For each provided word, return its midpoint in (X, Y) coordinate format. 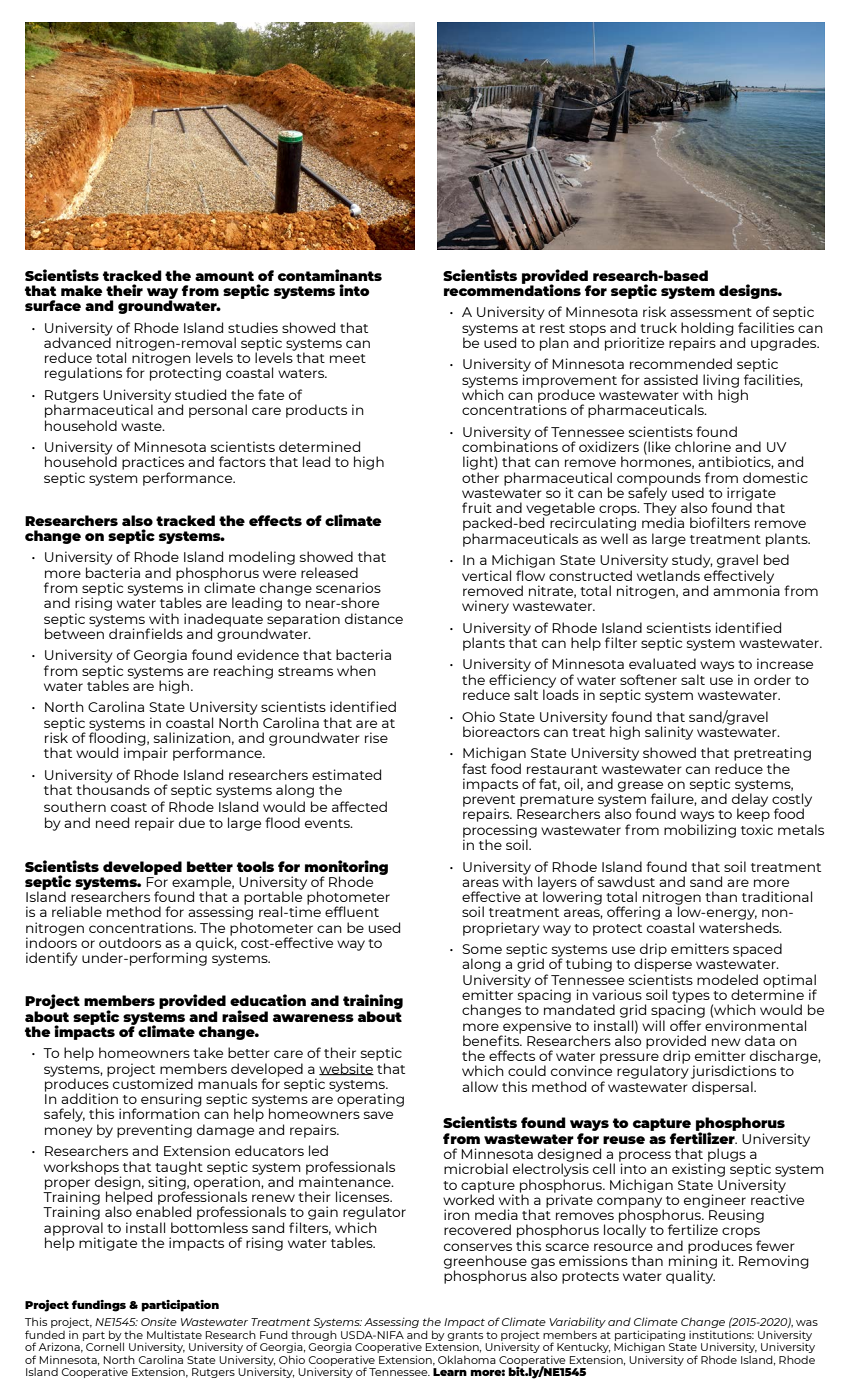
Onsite (159, 1322)
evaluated (662, 663)
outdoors (130, 942)
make (82, 290)
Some (482, 949)
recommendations (512, 289)
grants (465, 1337)
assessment (711, 312)
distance (374, 618)
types (691, 998)
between (74, 632)
